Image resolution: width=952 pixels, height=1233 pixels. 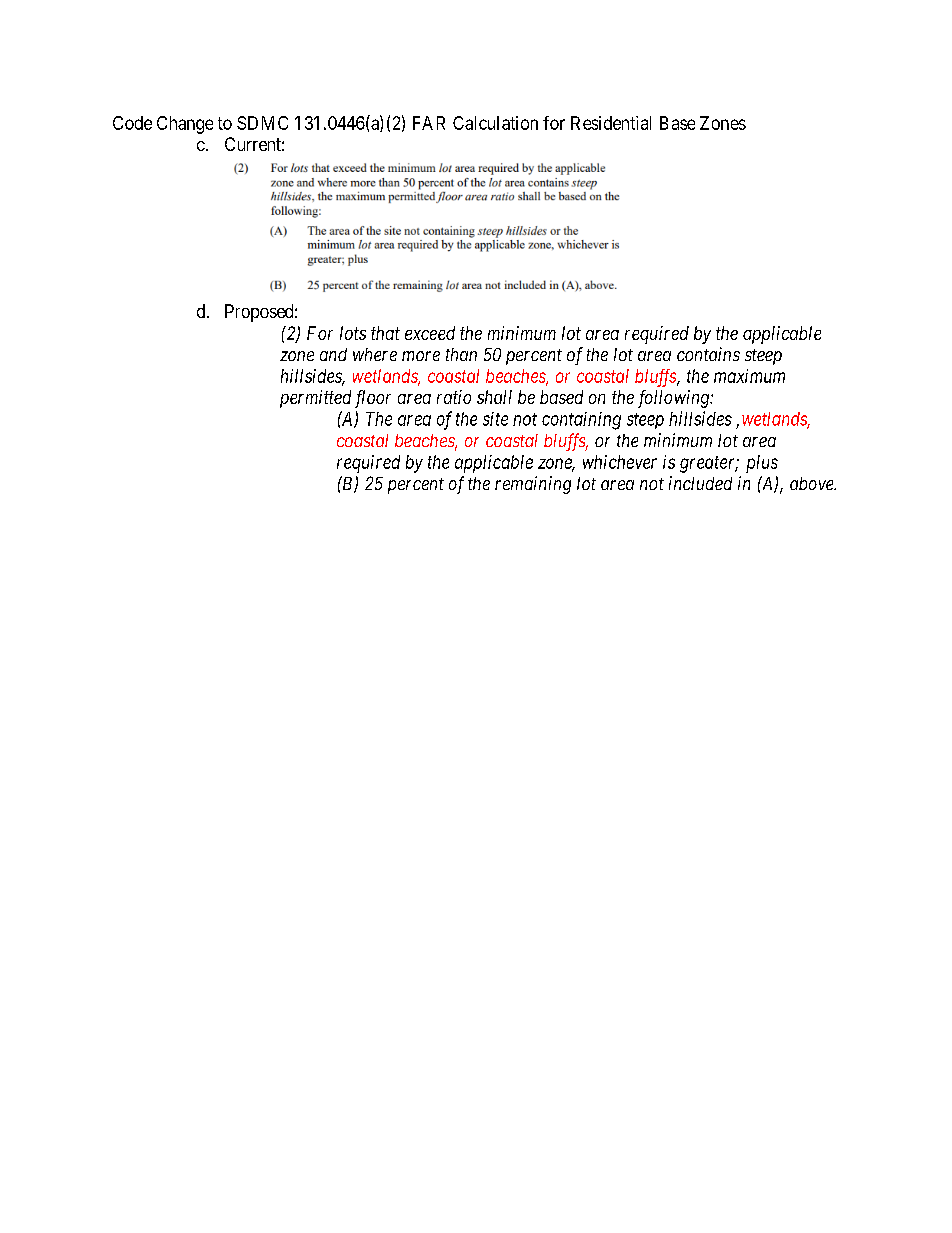 What do you see at coordinates (708, 354) in the screenshot?
I see `contains` at bounding box center [708, 354].
